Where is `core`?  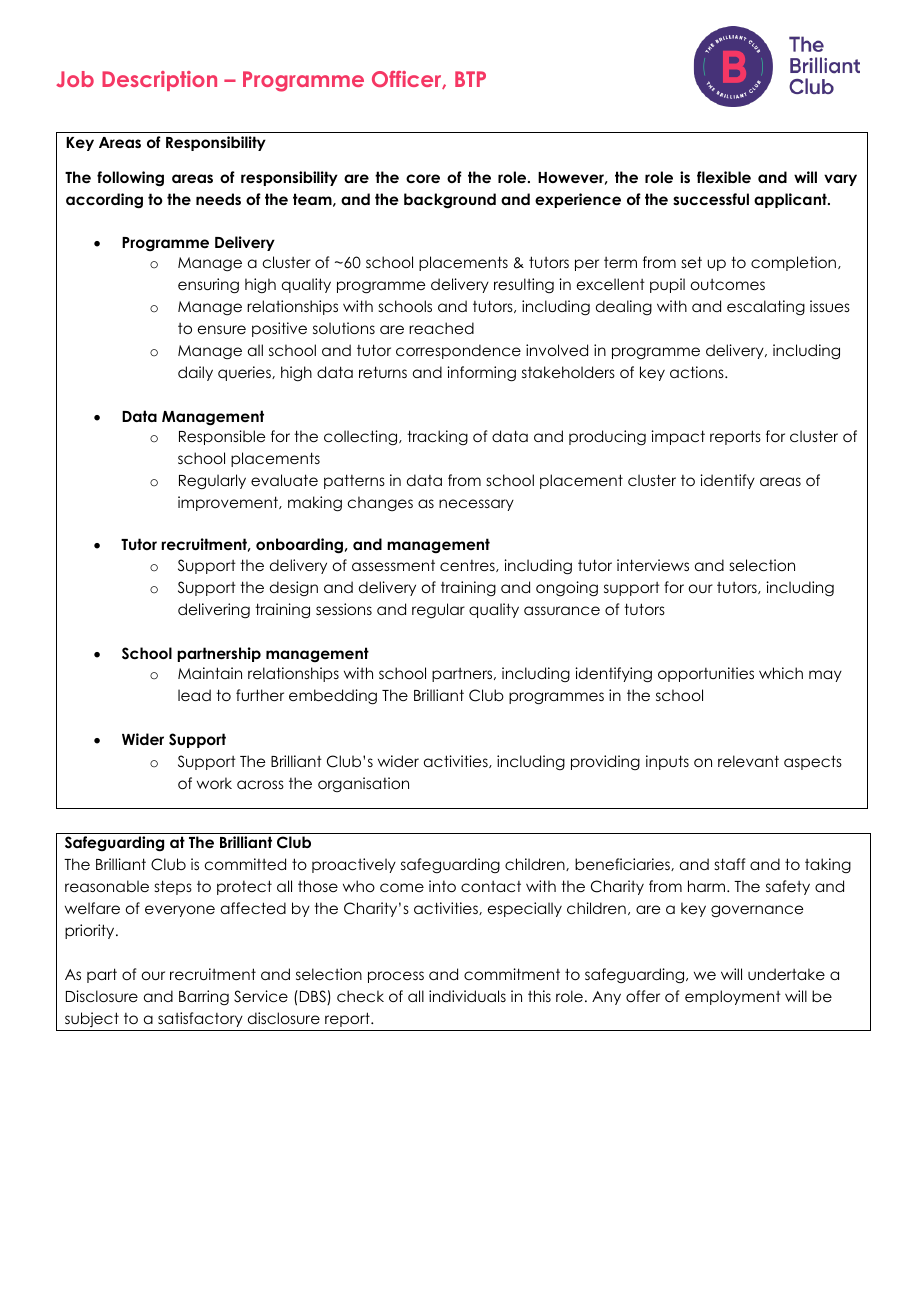 core is located at coordinates (423, 178).
